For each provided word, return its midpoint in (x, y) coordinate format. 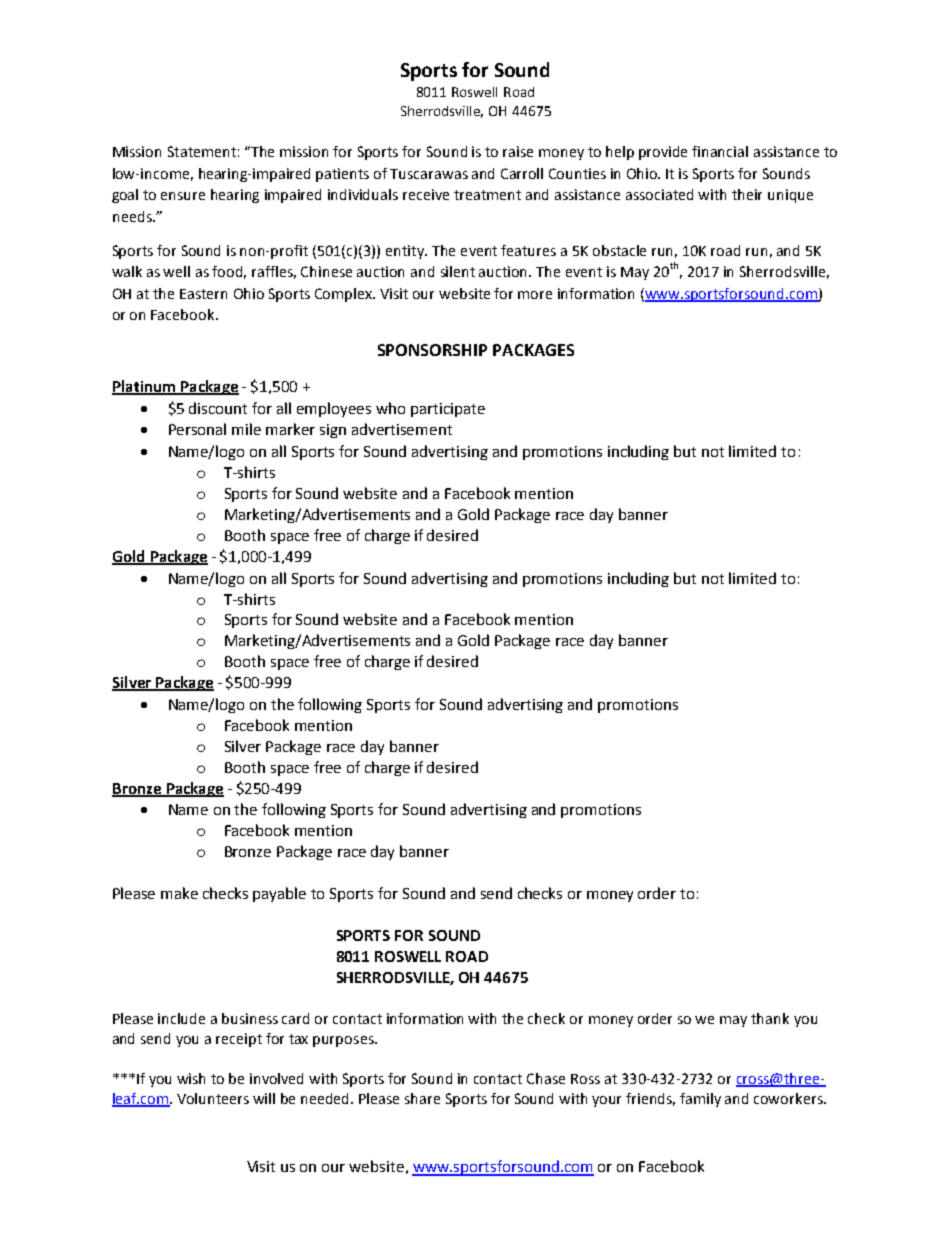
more (535, 295)
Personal (197, 429)
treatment (487, 195)
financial (720, 151)
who (390, 408)
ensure (183, 196)
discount (218, 408)
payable (279, 894)
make (179, 893)
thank (770, 1018)
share (422, 1098)
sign (333, 431)
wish (191, 1078)
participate (448, 410)
